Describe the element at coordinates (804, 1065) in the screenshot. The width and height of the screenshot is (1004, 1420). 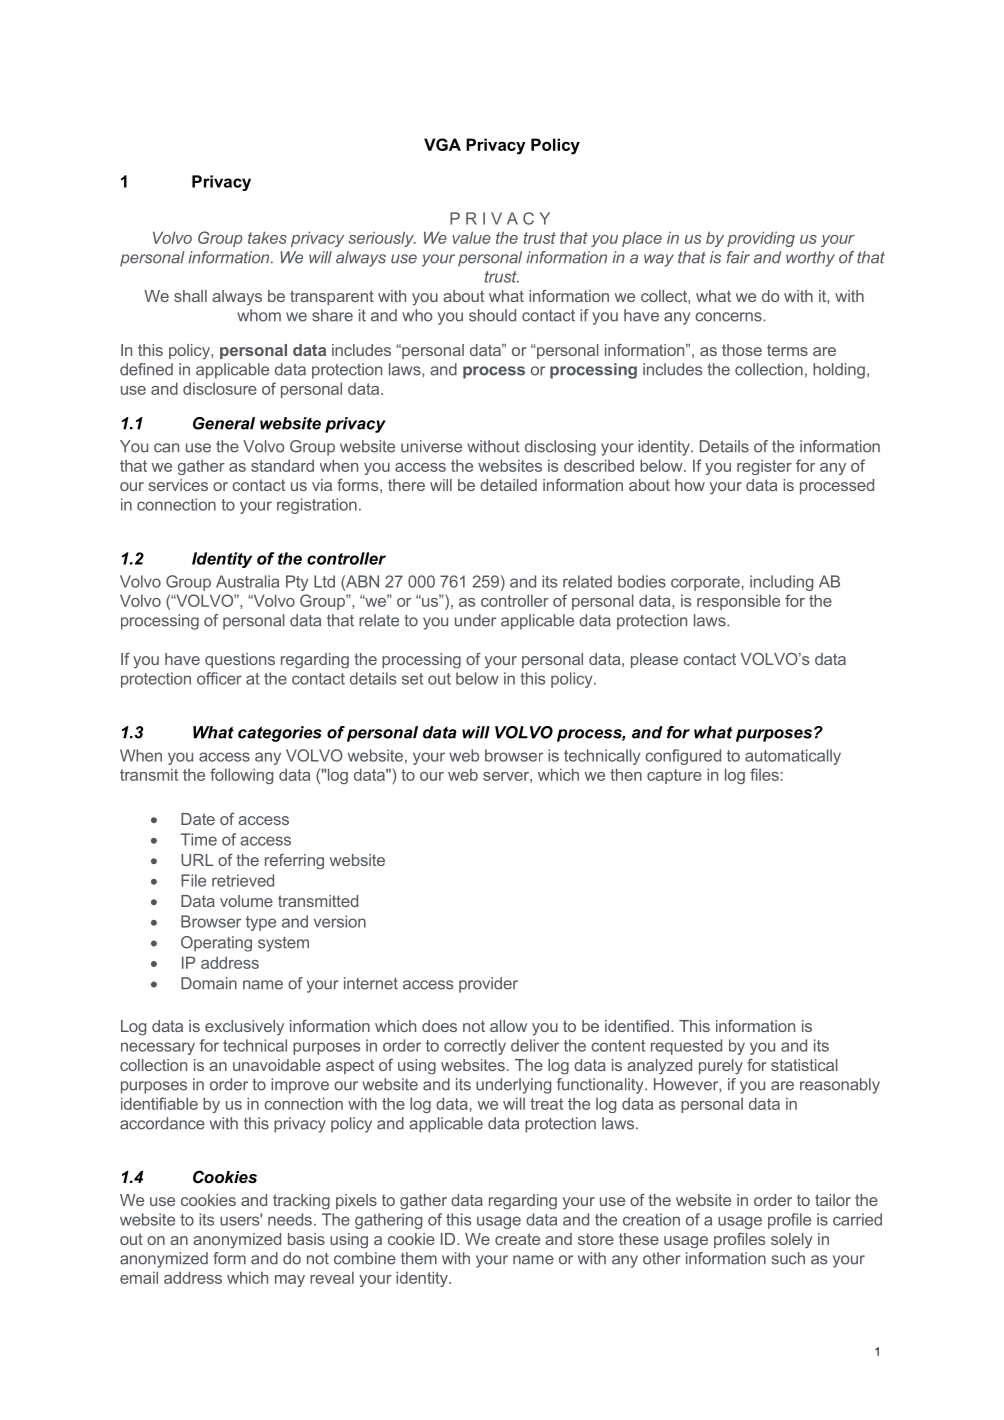
I see `statistical` at that location.
